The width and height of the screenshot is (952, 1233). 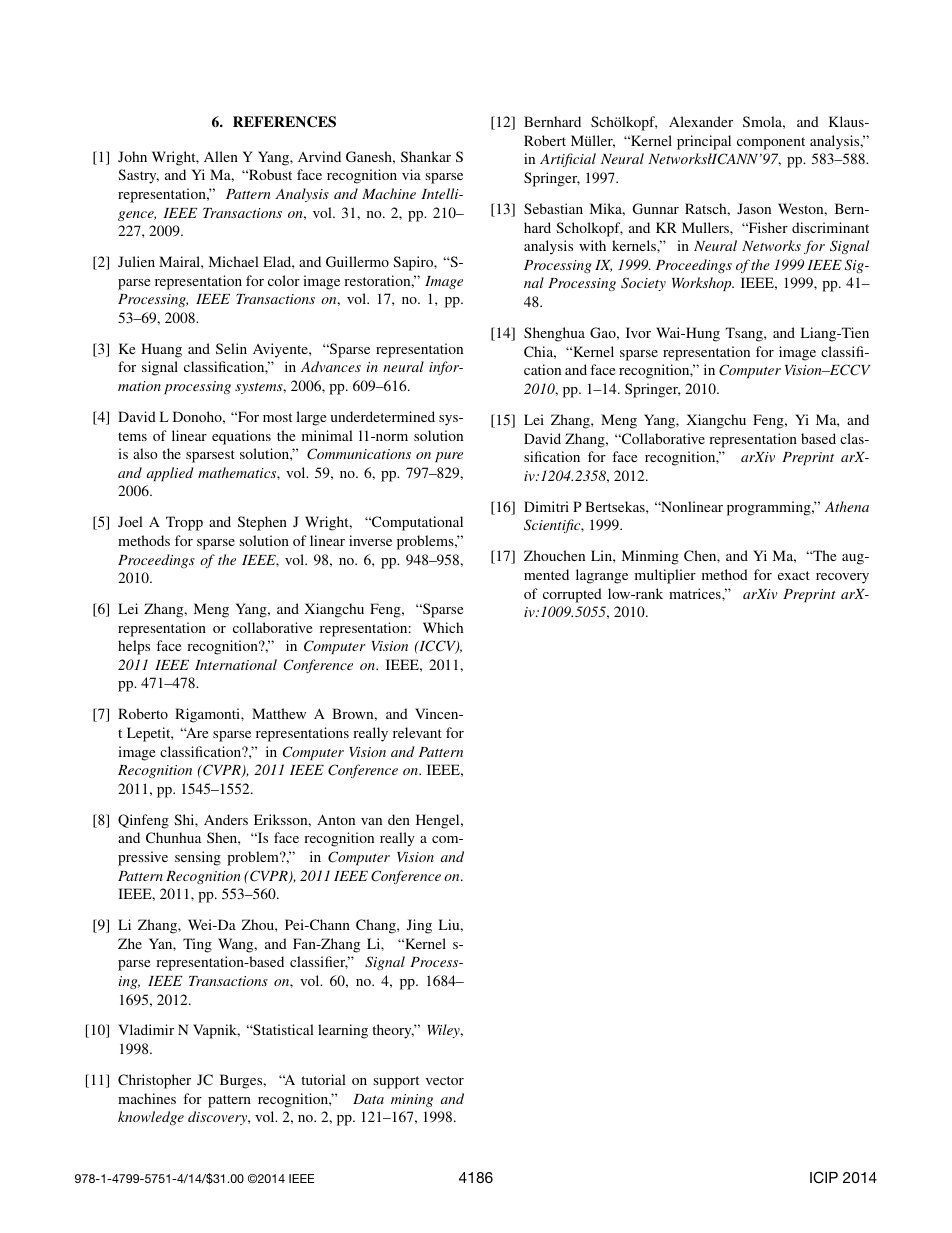 I want to click on Allen, so click(x=221, y=156).
